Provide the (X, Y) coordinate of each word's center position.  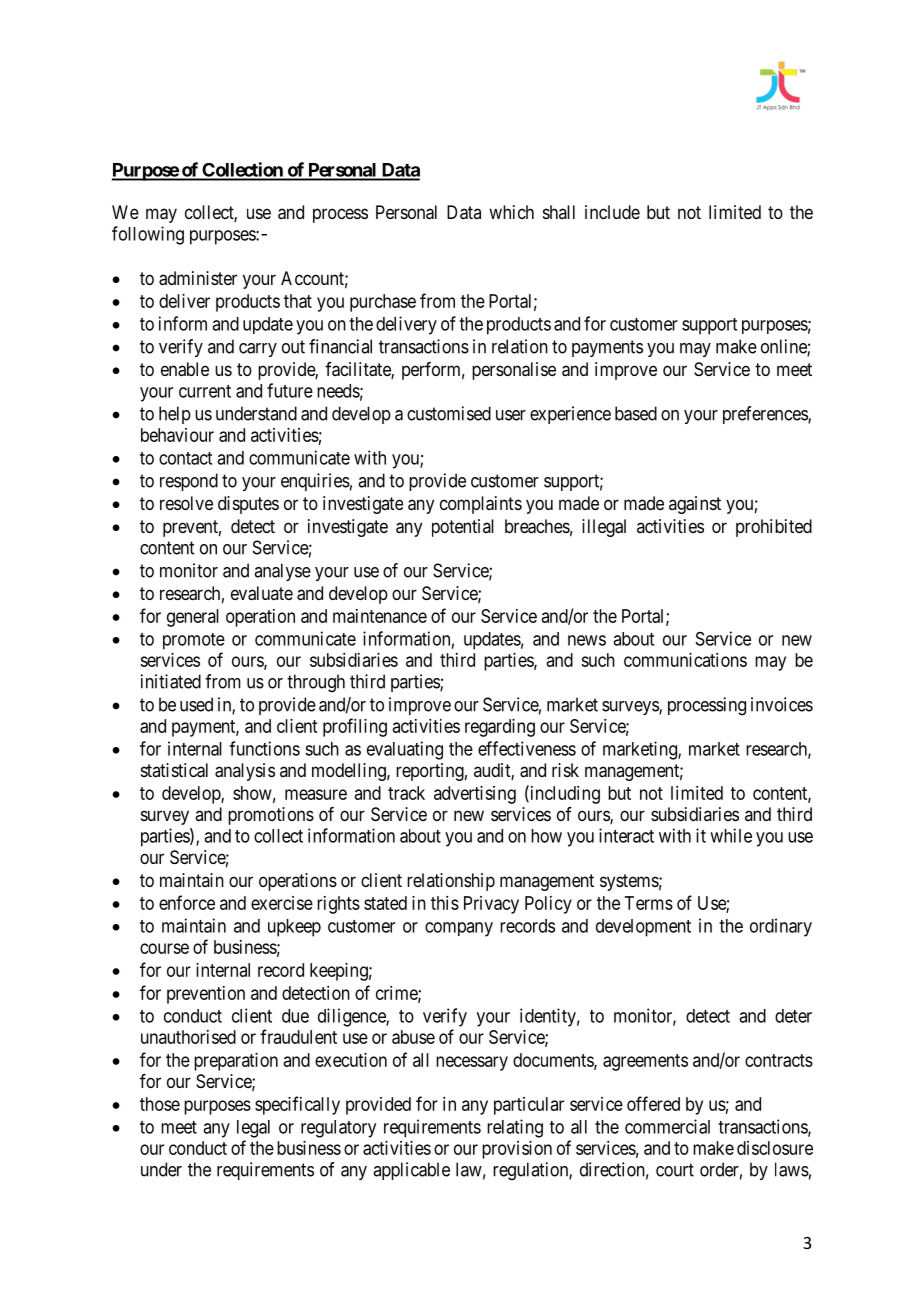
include (612, 212)
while (731, 835)
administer (198, 278)
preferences (766, 415)
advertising (475, 795)
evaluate (262, 593)
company (459, 929)
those (160, 1104)
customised (449, 413)
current (205, 391)
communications (685, 660)
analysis (245, 772)
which (511, 212)
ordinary (781, 927)
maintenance (380, 616)
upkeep (294, 928)
